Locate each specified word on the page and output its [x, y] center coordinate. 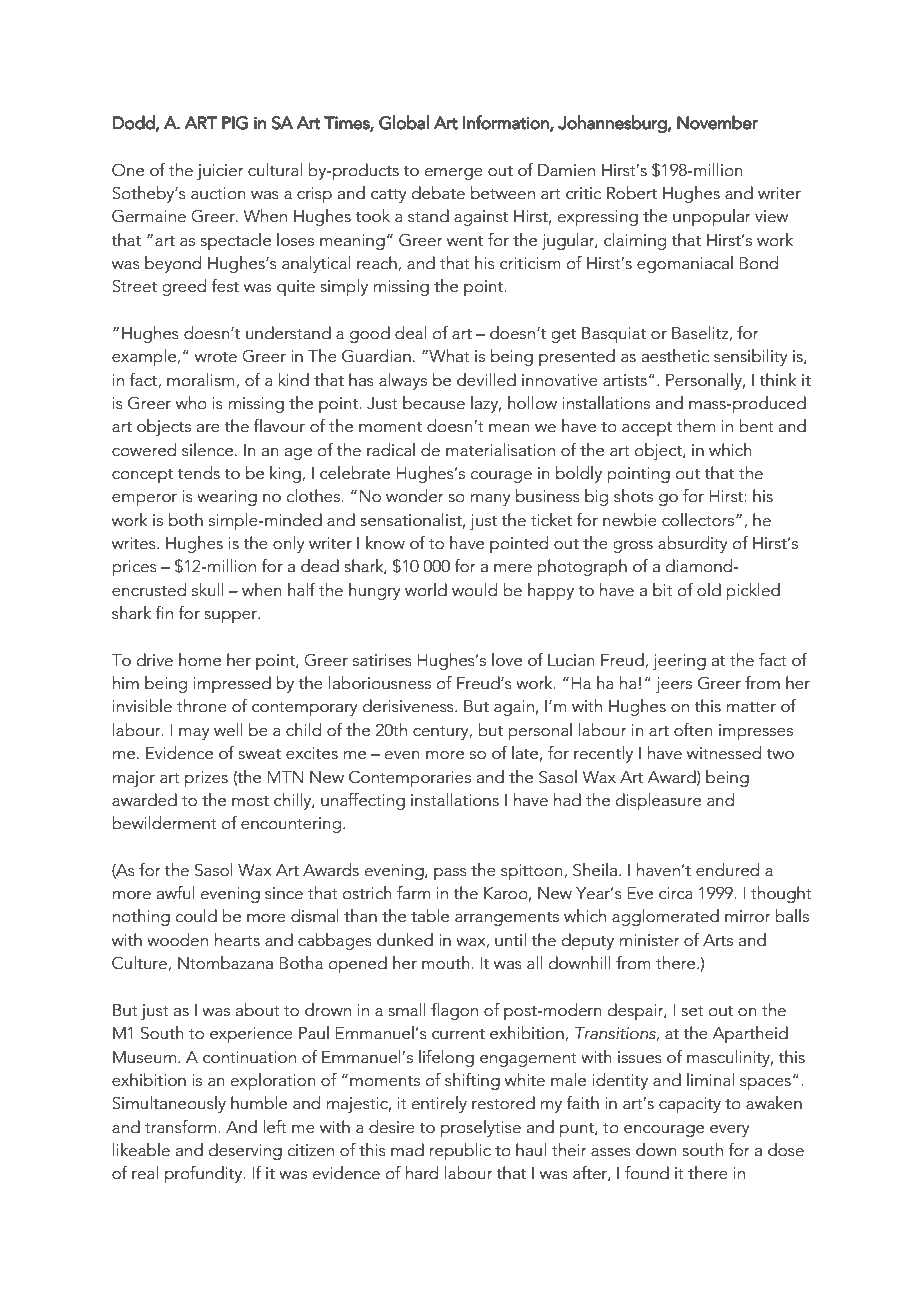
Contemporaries [410, 778]
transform [182, 1127]
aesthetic [675, 356]
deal [411, 333]
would [474, 590]
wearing [227, 498]
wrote [216, 357]
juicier [220, 172]
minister [650, 940]
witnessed [724, 753]
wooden [177, 940]
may [194, 734]
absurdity [693, 544]
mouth [447, 963]
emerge [454, 174]
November [717, 122]
